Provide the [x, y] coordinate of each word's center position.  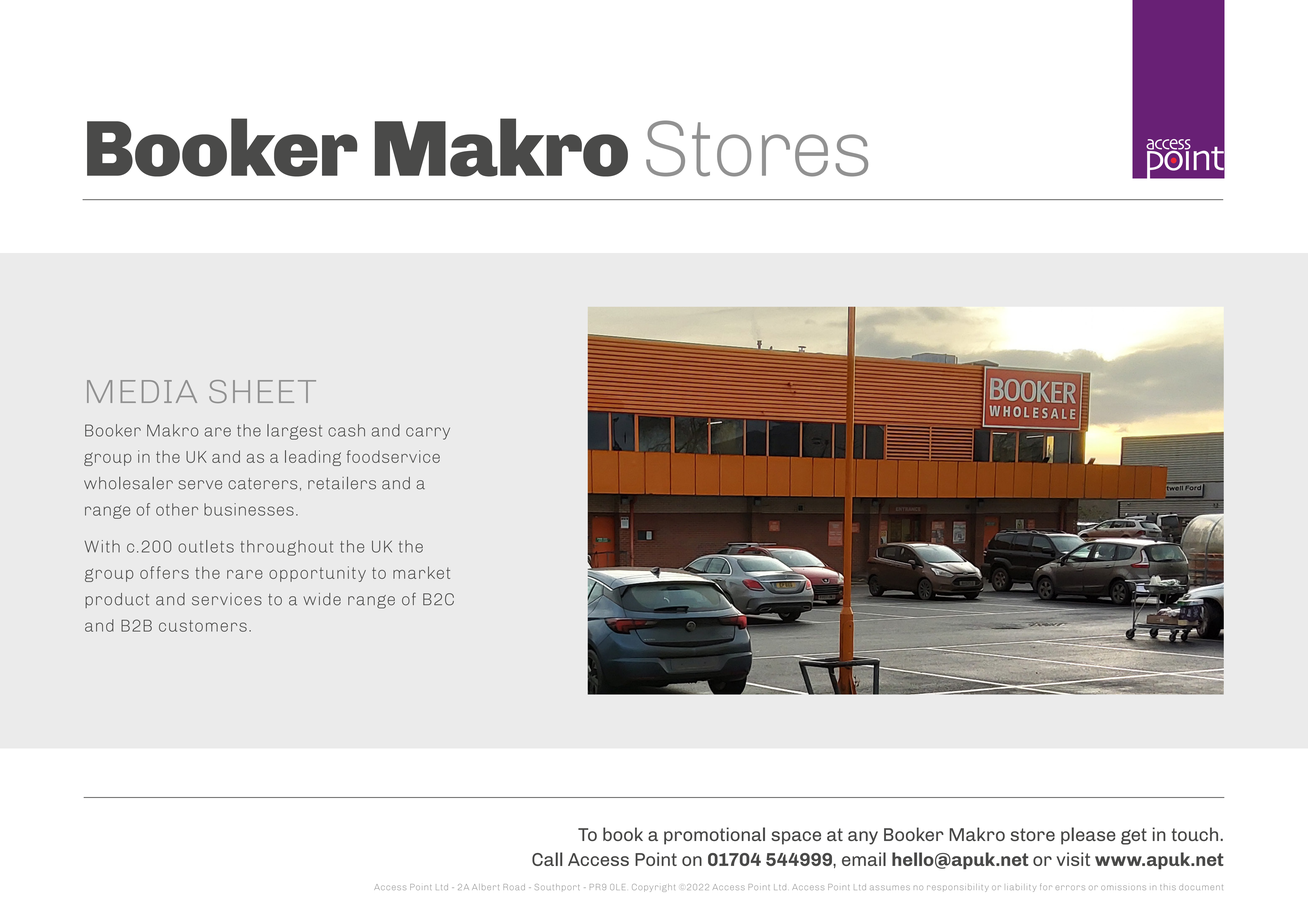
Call [547, 859]
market [421, 572]
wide [322, 599]
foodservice [393, 456]
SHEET [262, 391]
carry [428, 433]
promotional [714, 836]
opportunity [317, 574]
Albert [485, 887]
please [1088, 836]
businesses [249, 509]
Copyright [653, 888]
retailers [342, 483]
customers [203, 626]
